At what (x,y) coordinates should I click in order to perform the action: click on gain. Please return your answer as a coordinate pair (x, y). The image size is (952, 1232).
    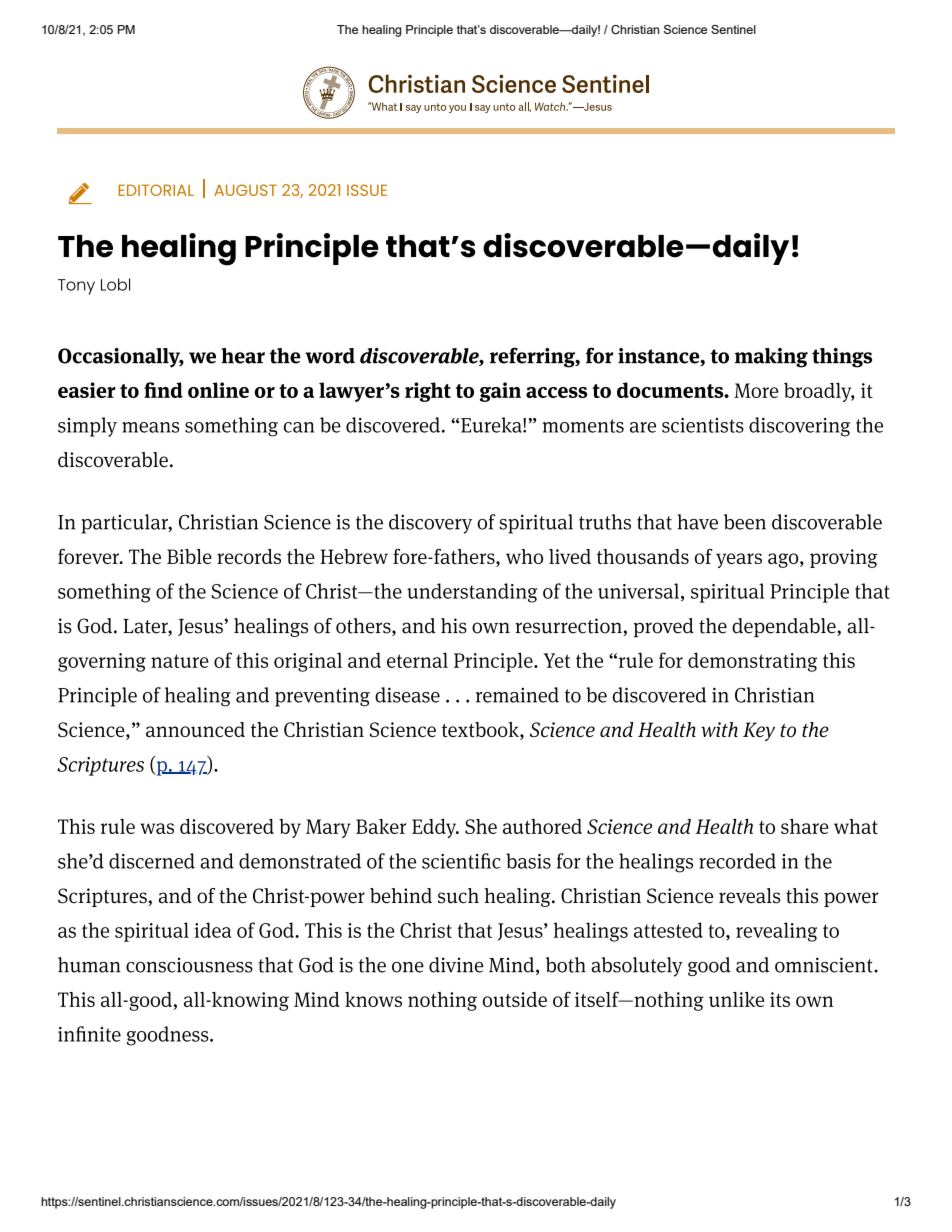
    Looking at the image, I should click on (500, 392).
